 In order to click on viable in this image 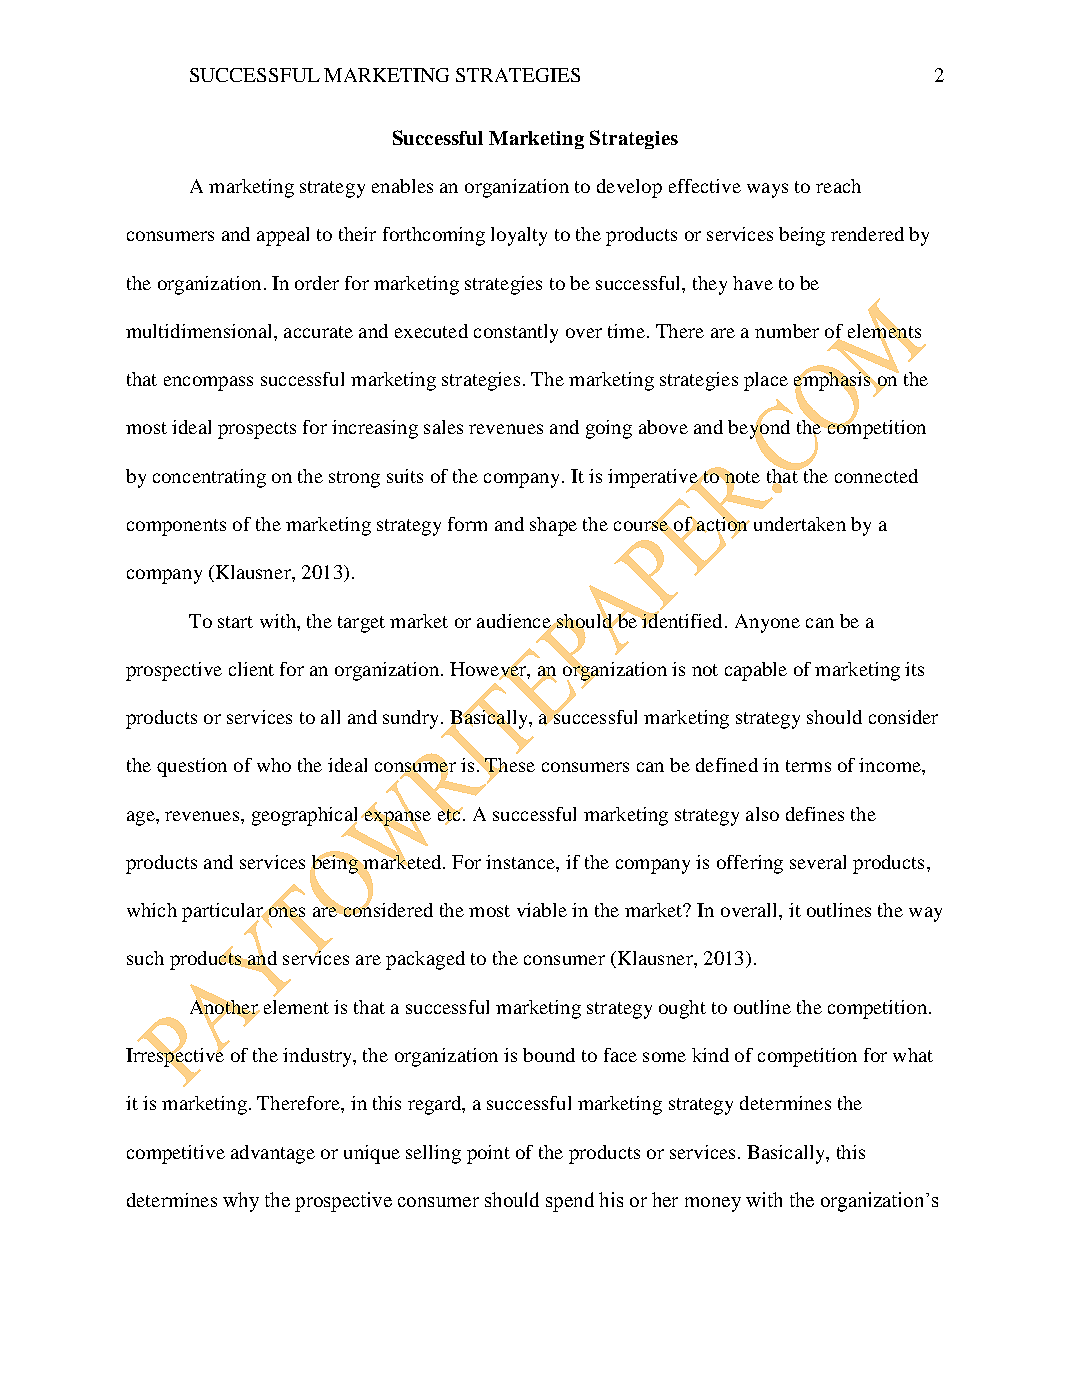, I will do `click(542, 910)`.
